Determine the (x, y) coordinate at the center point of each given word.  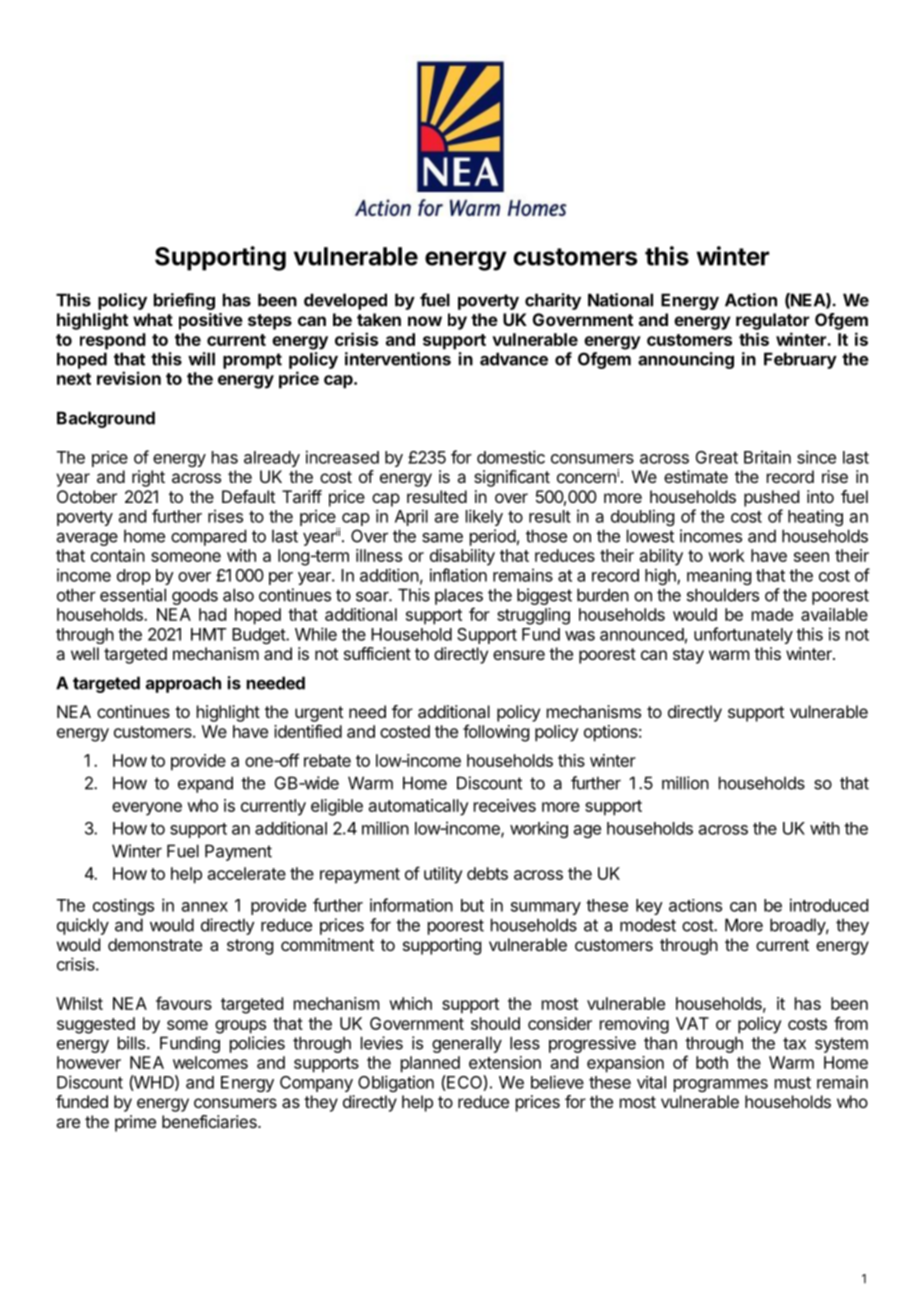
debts (487, 873)
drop (134, 577)
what (153, 319)
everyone (147, 809)
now (425, 321)
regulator (772, 321)
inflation (458, 575)
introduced (829, 905)
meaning (719, 576)
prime (135, 1123)
